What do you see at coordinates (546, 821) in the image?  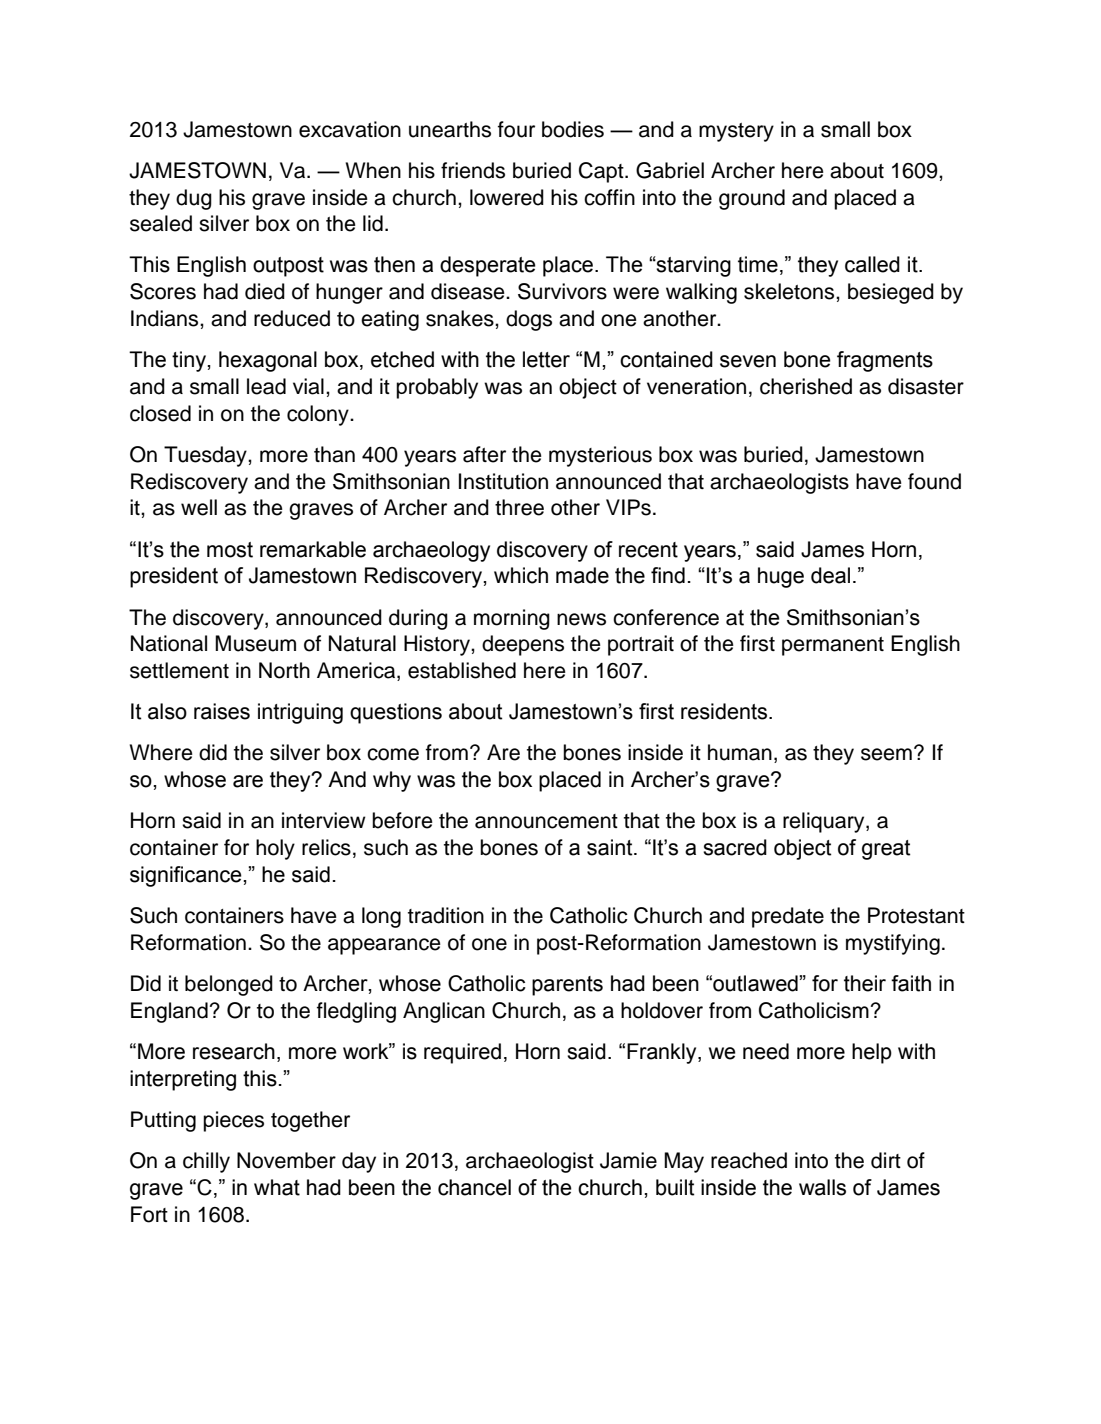 I see `announcement` at bounding box center [546, 821].
